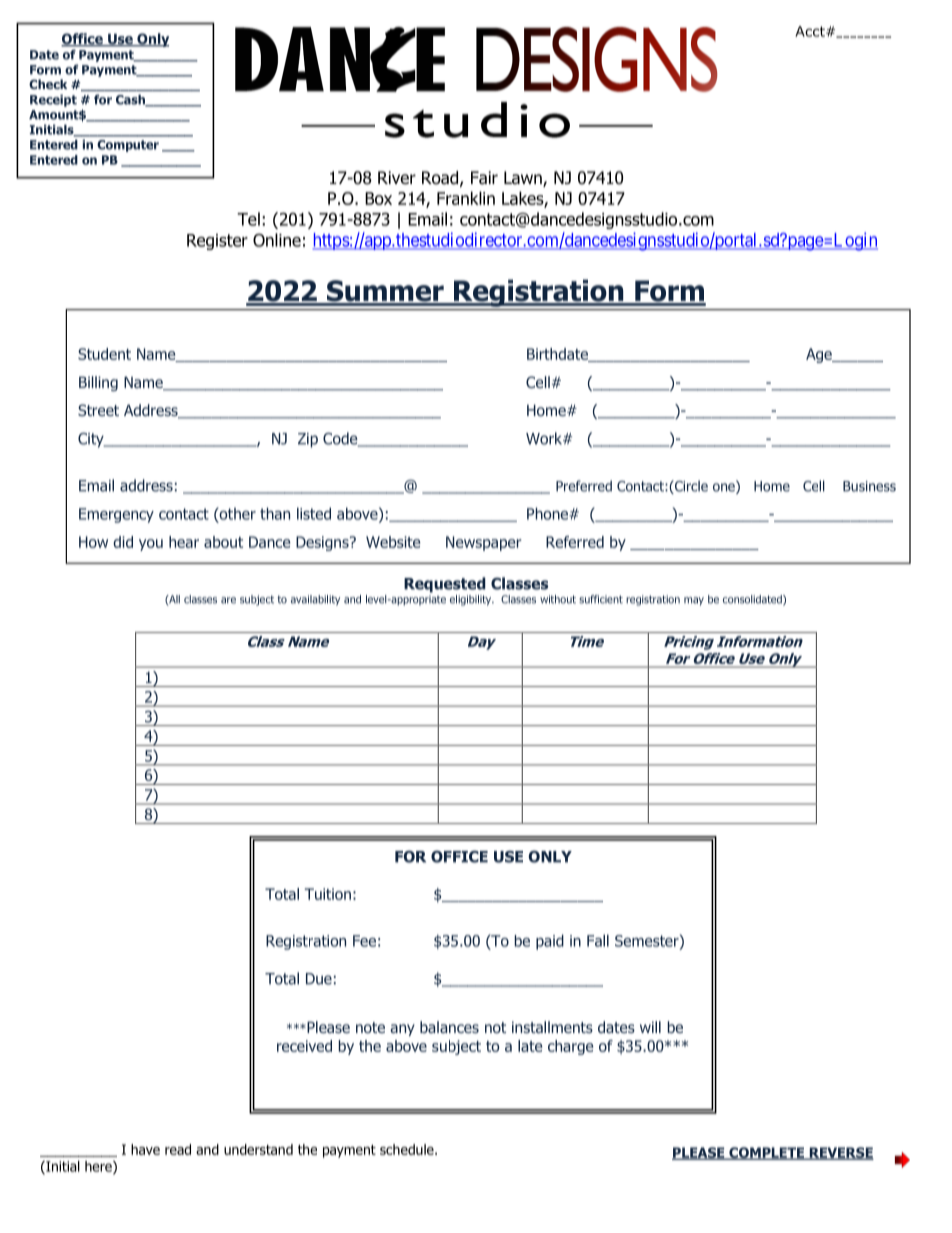  What do you see at coordinates (694, 601) in the screenshot?
I see `may` at bounding box center [694, 601].
